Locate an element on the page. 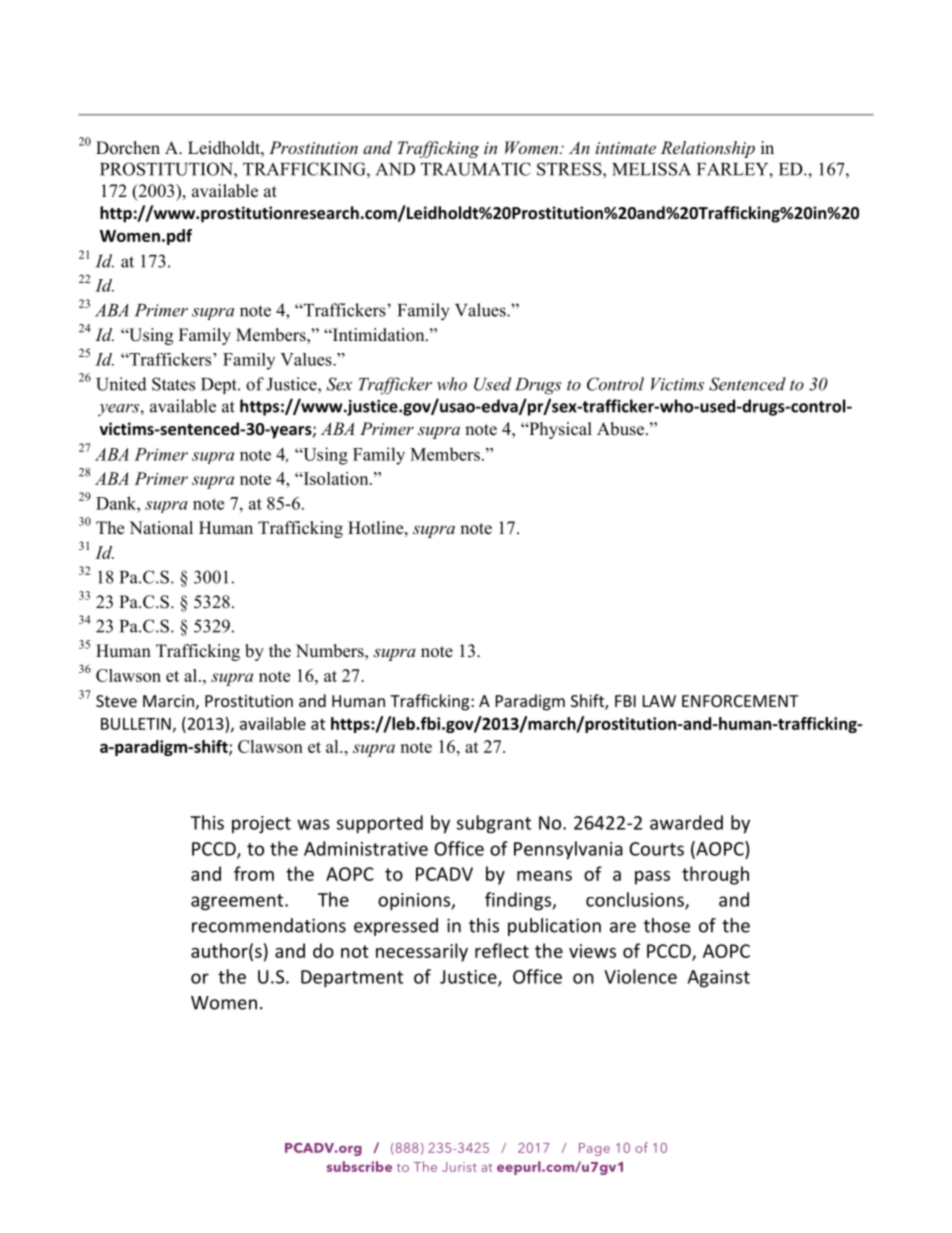  expressed is located at coordinates (396, 927).
